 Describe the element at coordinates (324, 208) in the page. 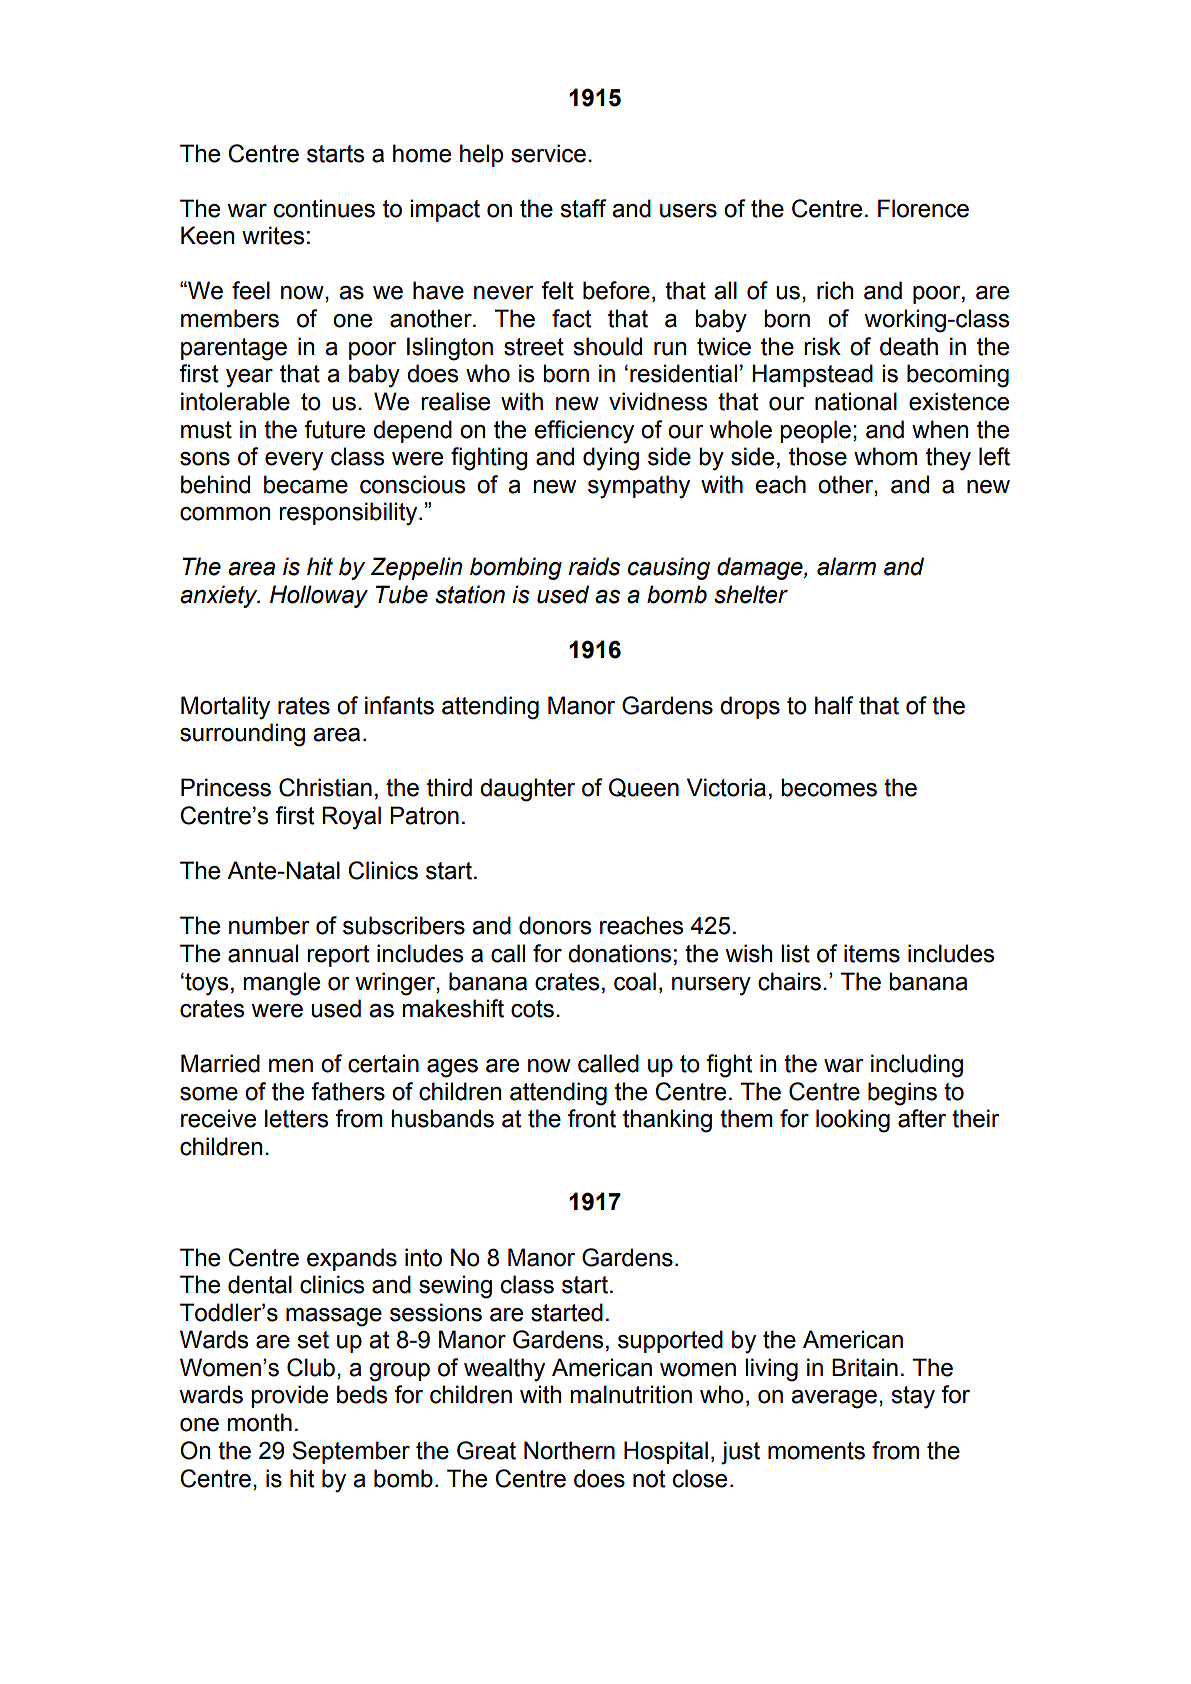

I see `continues` at that location.
